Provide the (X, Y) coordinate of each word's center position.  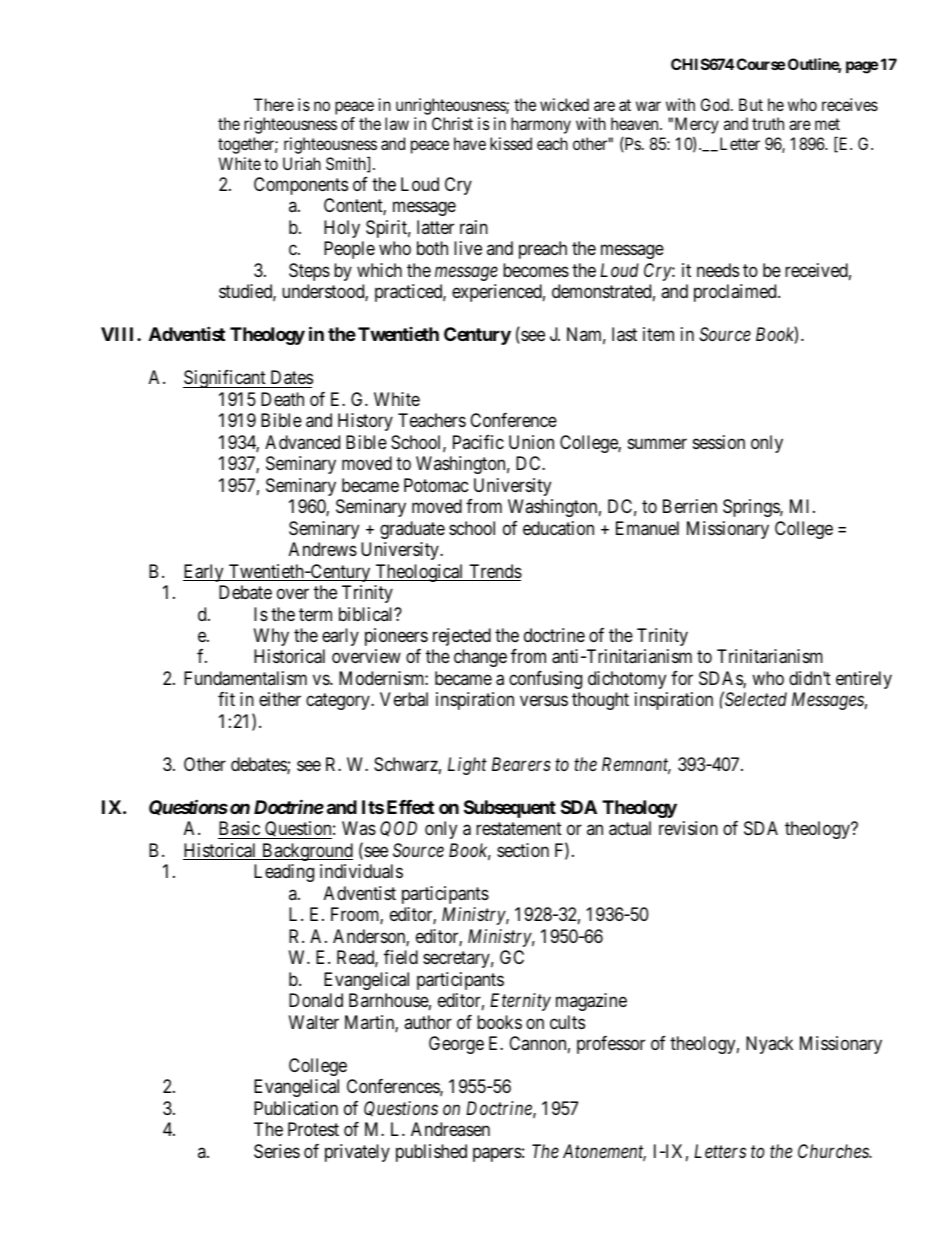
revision (688, 828)
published (431, 1153)
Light (467, 766)
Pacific (478, 442)
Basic (239, 828)
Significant (225, 379)
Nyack (769, 1045)
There (274, 104)
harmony (541, 125)
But (751, 104)
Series (277, 1151)
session (719, 442)
